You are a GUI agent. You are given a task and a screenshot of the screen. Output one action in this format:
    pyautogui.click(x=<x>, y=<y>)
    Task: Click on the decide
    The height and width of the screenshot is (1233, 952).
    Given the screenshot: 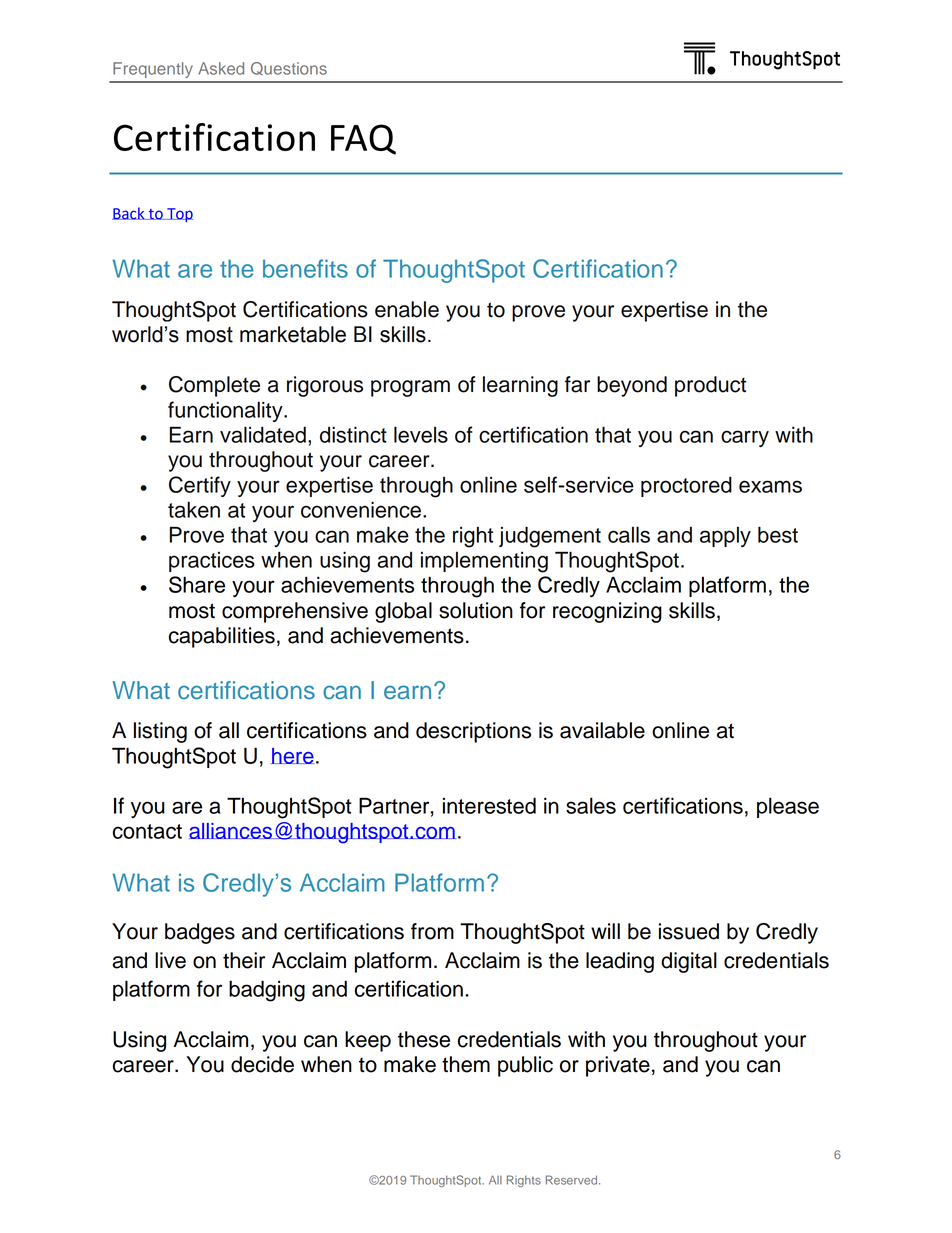 What is the action you would take?
    pyautogui.click(x=262, y=1064)
